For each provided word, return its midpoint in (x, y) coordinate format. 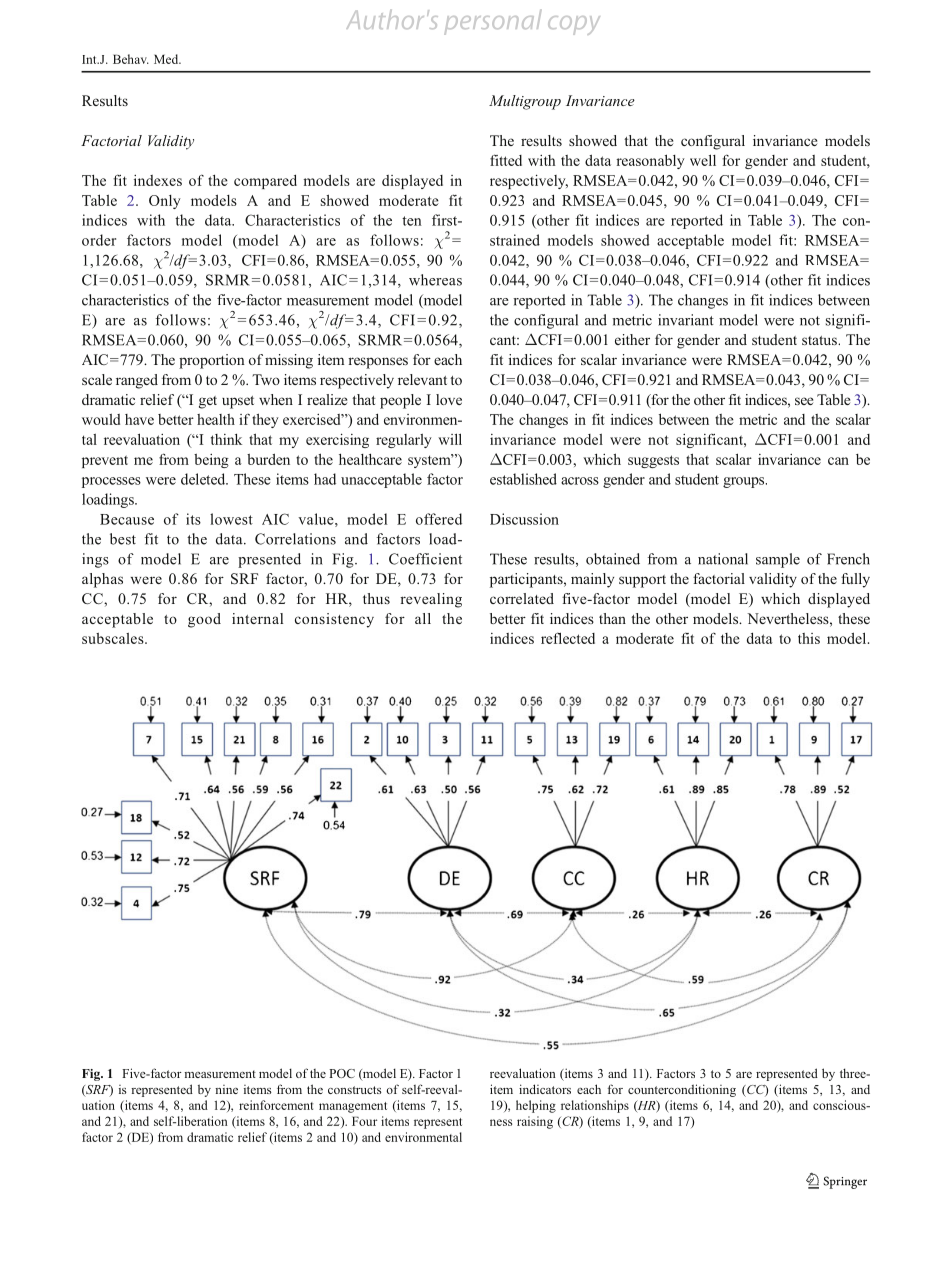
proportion (212, 361)
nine (226, 1089)
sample (778, 560)
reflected (568, 638)
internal (257, 618)
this (809, 638)
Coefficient (425, 559)
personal (492, 22)
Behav (131, 59)
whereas (435, 280)
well (703, 160)
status (820, 340)
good (204, 620)
